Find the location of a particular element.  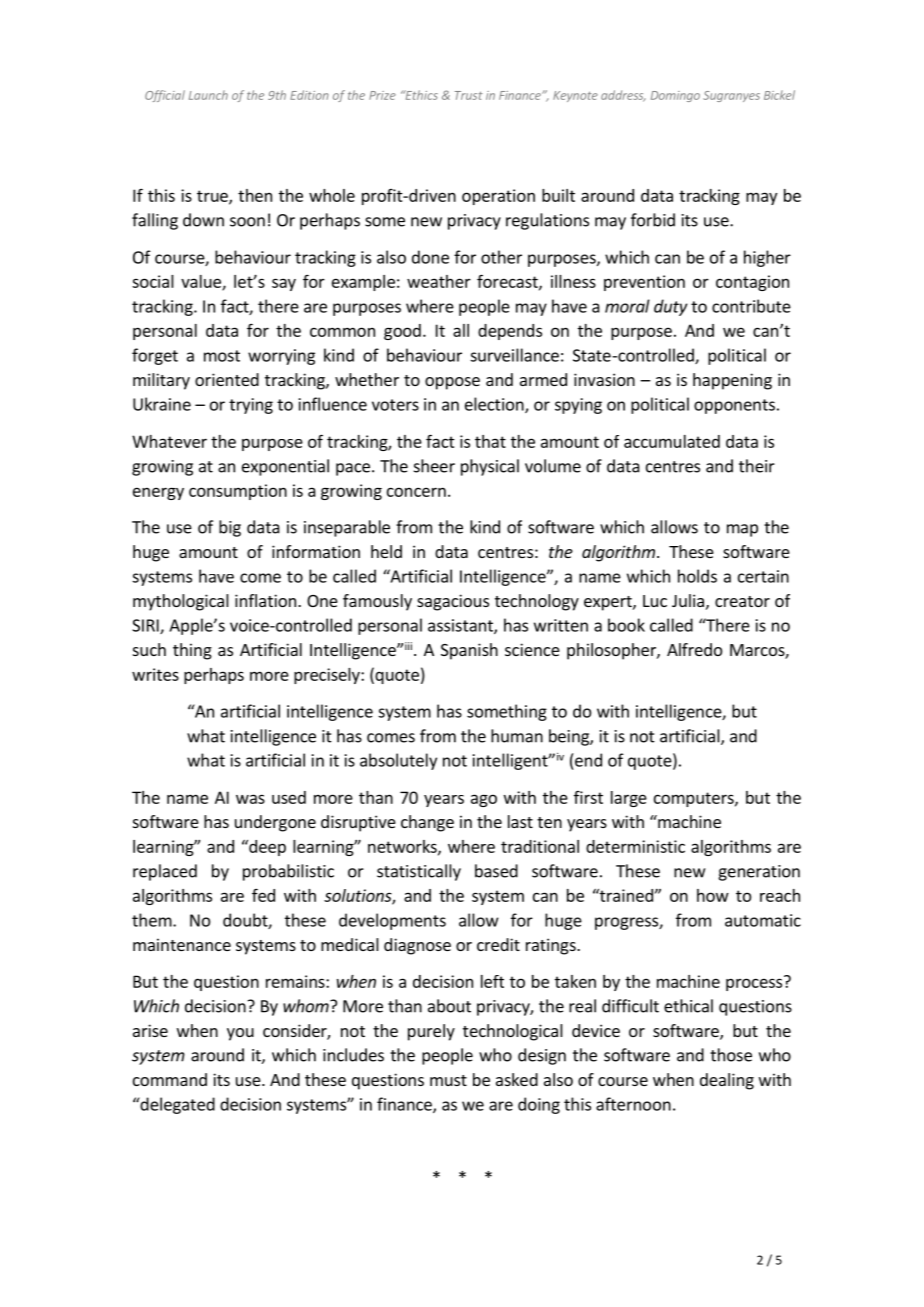

trying is located at coordinates (251, 406).
